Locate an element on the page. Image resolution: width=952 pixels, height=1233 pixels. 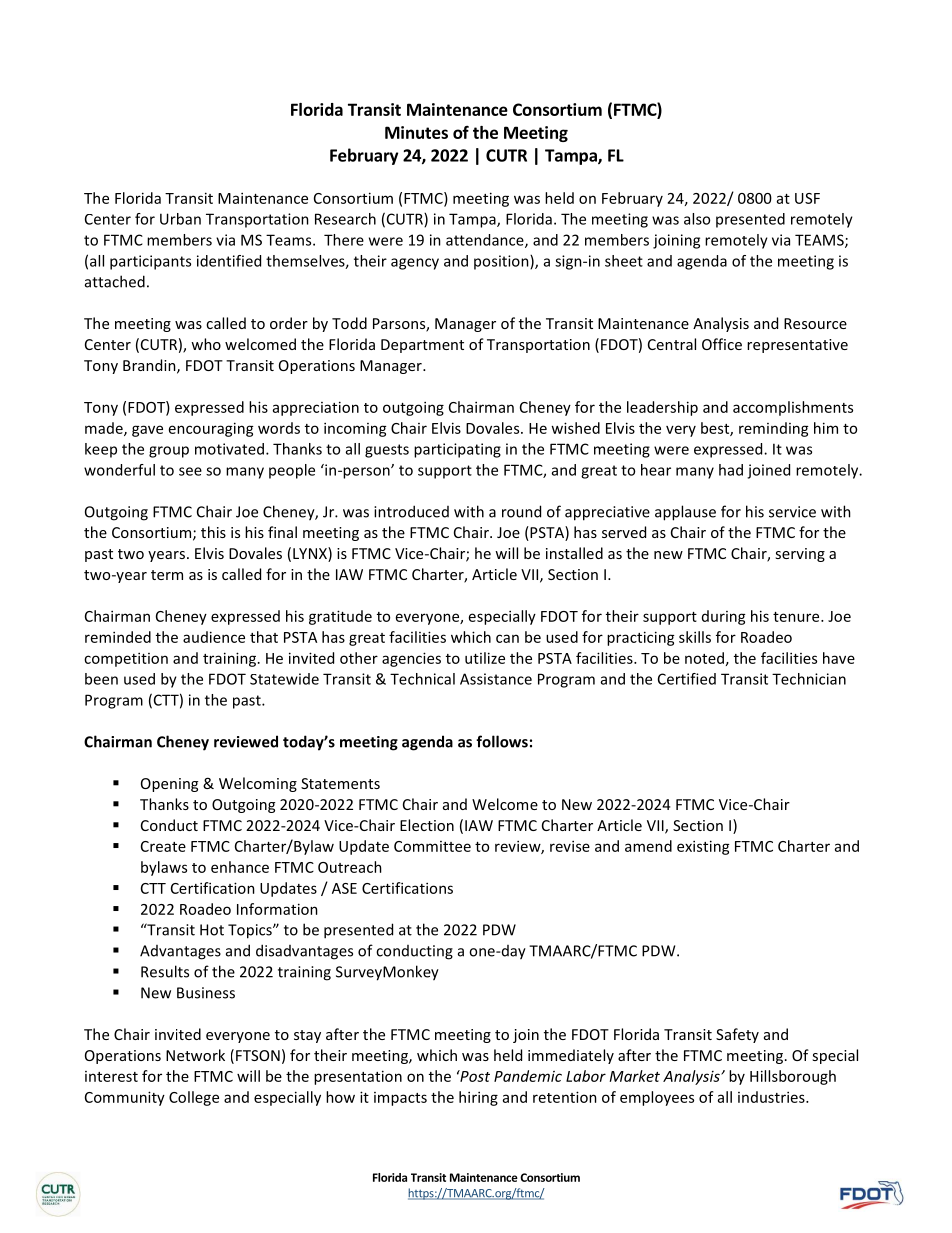
can is located at coordinates (507, 638).
